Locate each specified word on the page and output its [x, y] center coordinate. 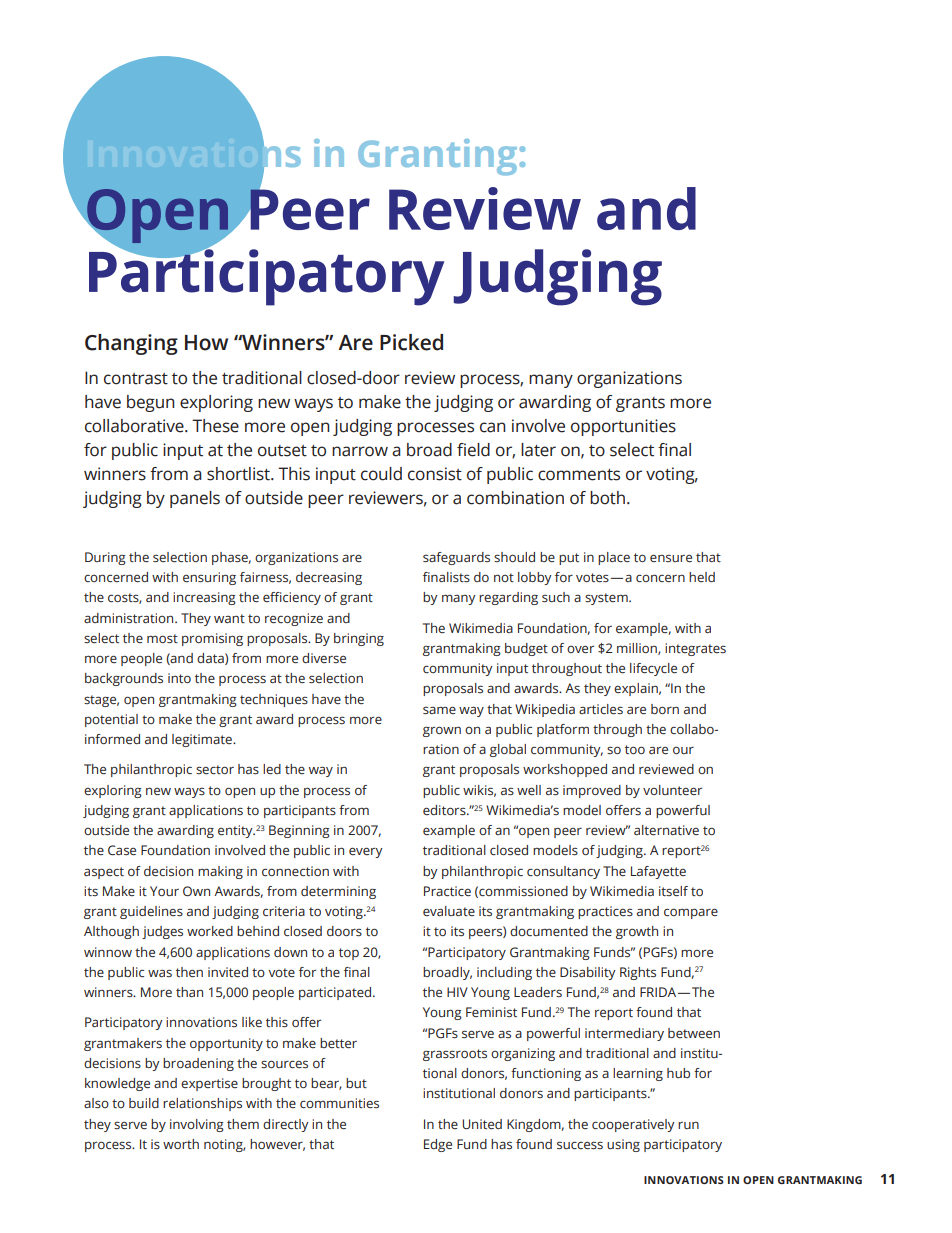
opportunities [623, 427]
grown [442, 731]
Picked [411, 342]
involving [197, 1125]
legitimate [203, 740]
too [635, 749]
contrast [136, 379]
